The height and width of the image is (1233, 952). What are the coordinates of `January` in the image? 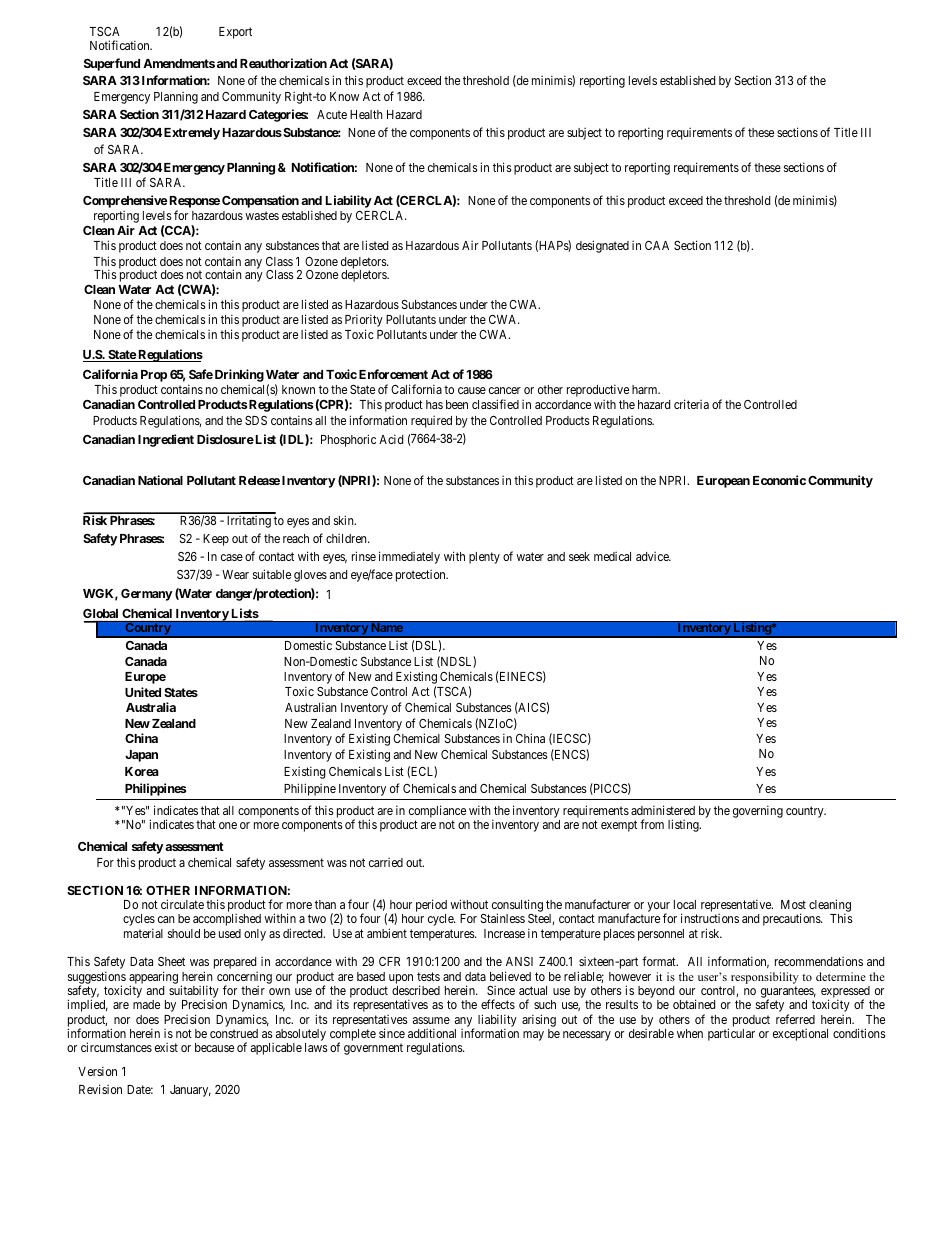 It's located at (190, 1091).
